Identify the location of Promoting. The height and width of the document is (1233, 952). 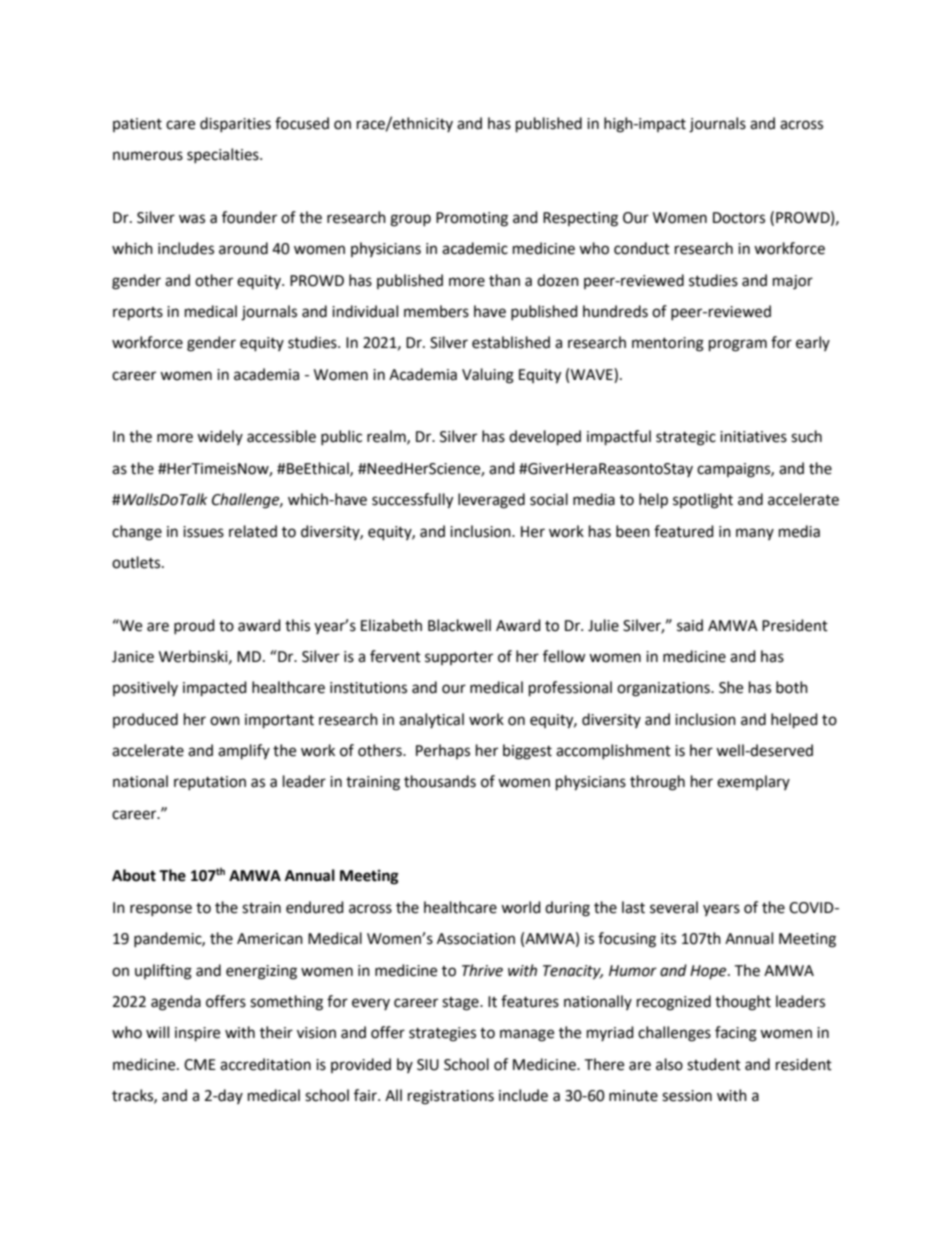
(472, 219).
